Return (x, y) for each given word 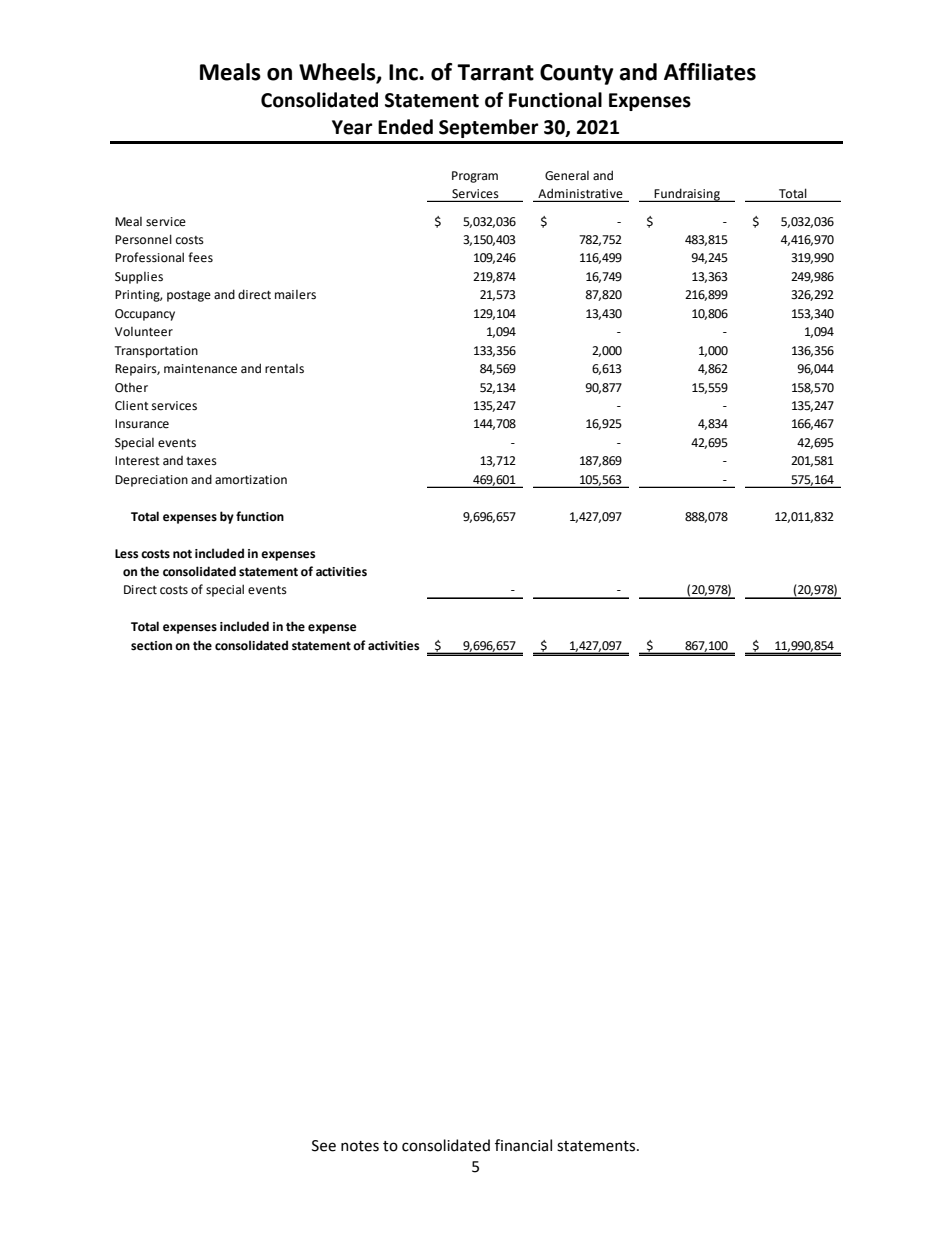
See (324, 1146)
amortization (251, 480)
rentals (284, 369)
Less (126, 554)
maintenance (200, 369)
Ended (405, 127)
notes (360, 1146)
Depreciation (151, 481)
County (577, 74)
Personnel (143, 239)
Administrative (580, 194)
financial (523, 1145)
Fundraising (687, 195)
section (151, 646)
